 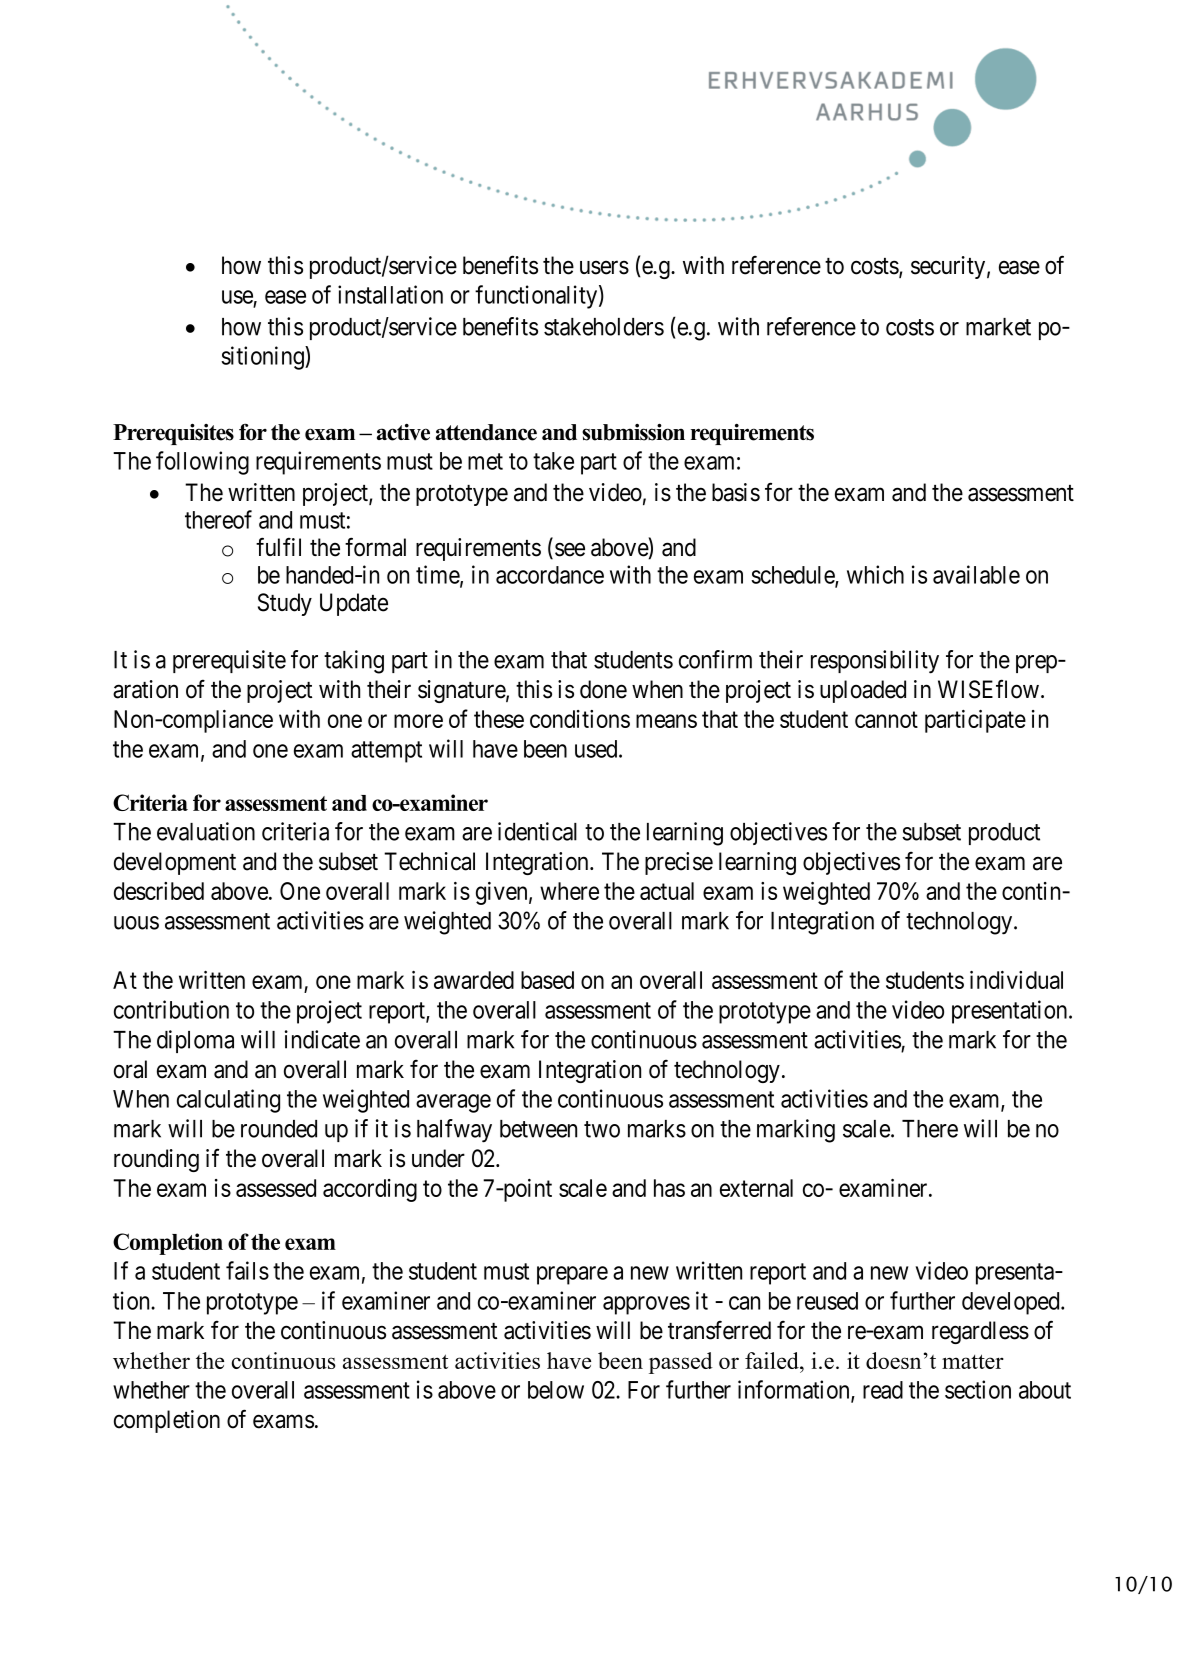 I want to click on available, so click(x=976, y=574).
